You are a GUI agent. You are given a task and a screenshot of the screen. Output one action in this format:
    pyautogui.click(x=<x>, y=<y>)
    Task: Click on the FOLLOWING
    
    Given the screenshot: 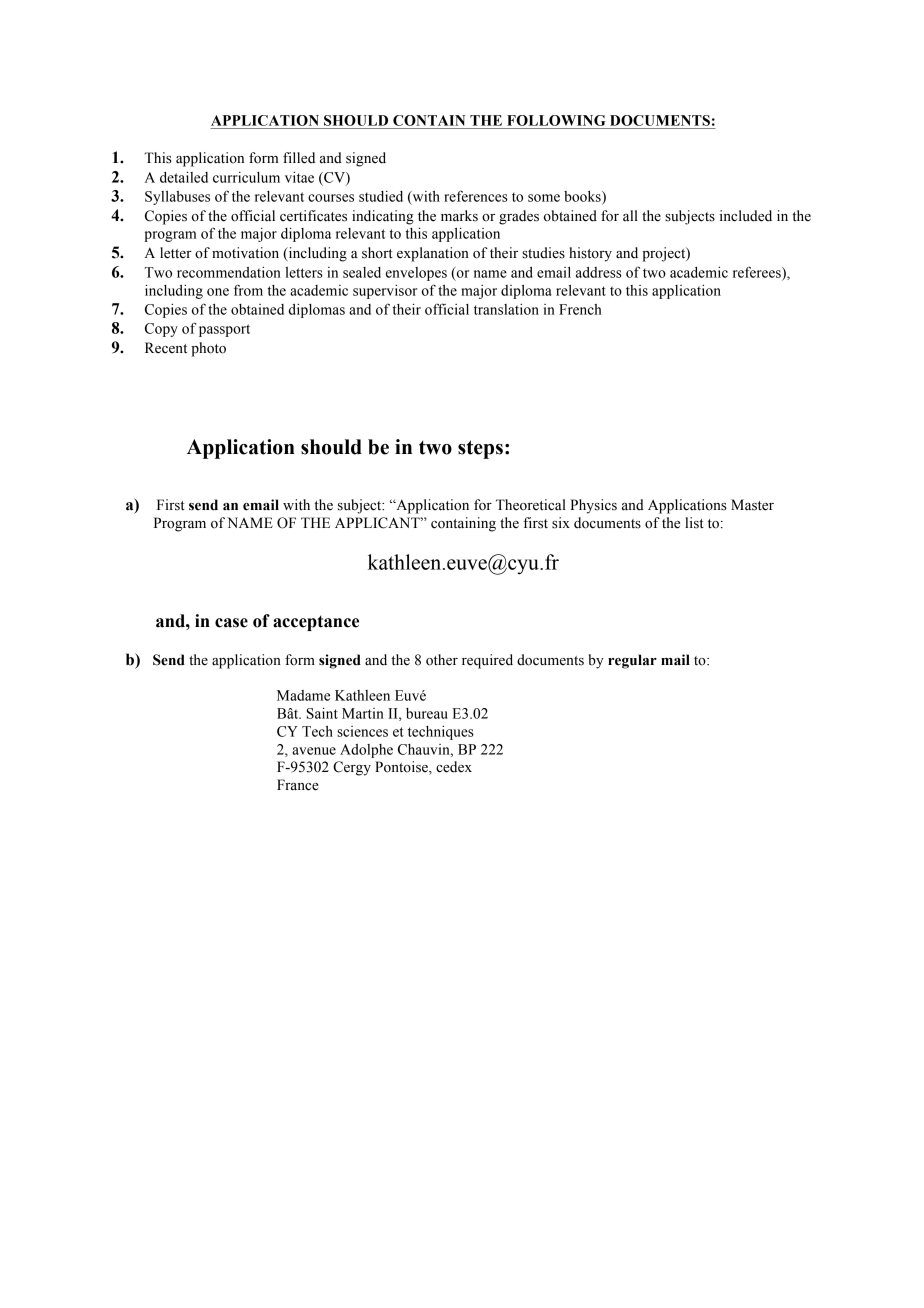 What is the action you would take?
    pyautogui.click(x=556, y=120)
